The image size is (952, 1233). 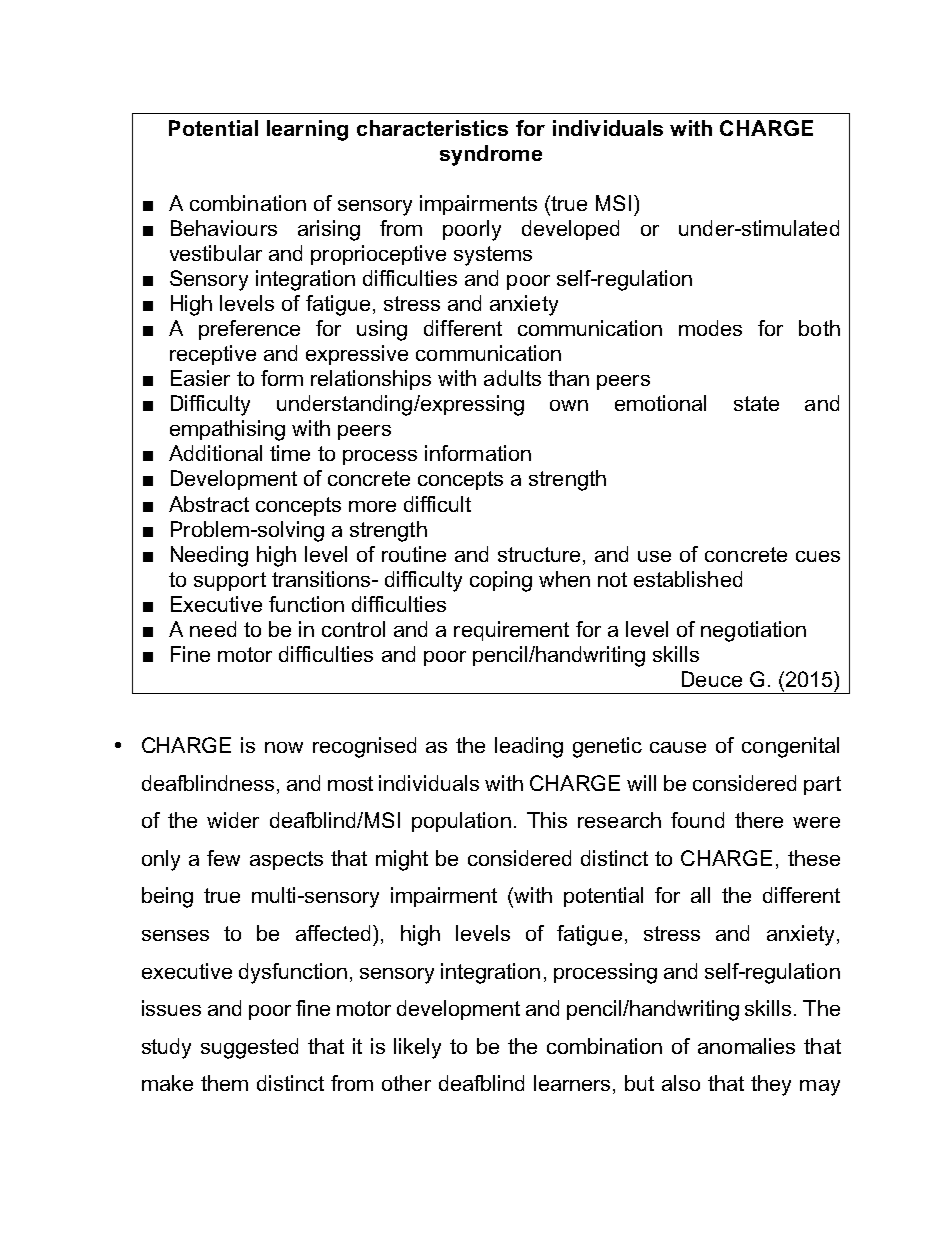 I want to click on state, so click(x=756, y=403).
